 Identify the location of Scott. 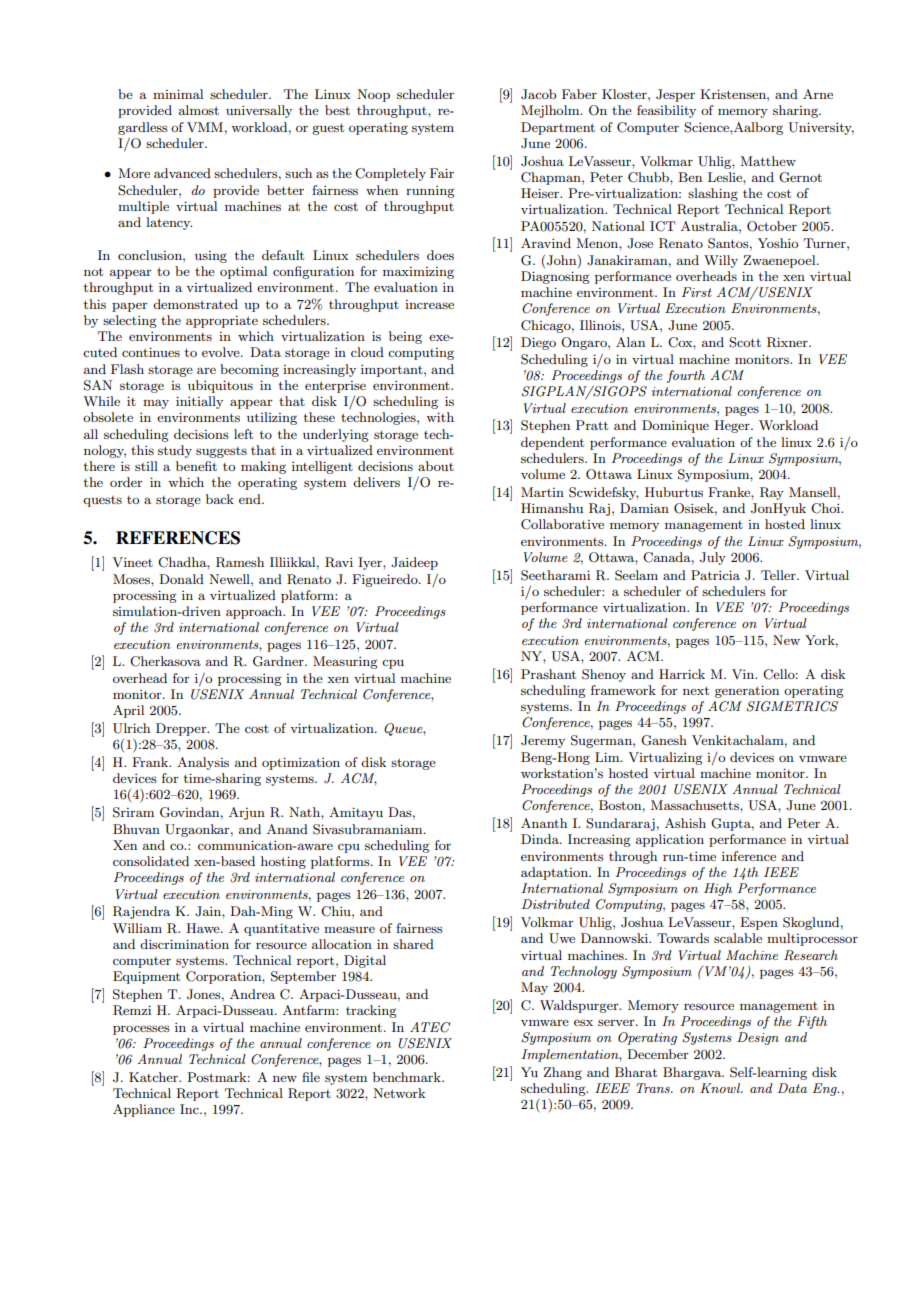
(745, 342).
